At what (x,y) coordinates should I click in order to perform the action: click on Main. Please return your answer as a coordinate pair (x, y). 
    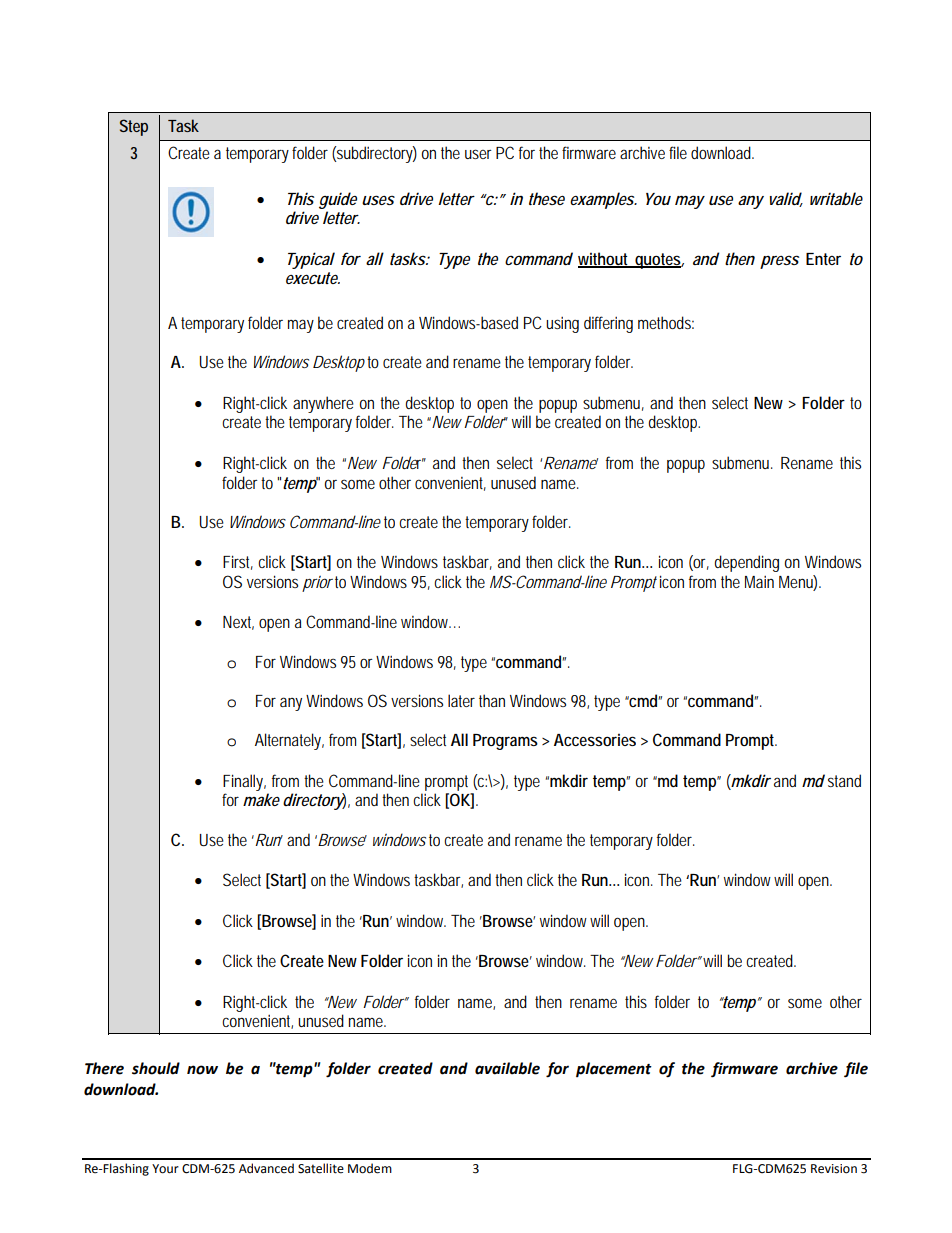
    Looking at the image, I should click on (759, 582).
